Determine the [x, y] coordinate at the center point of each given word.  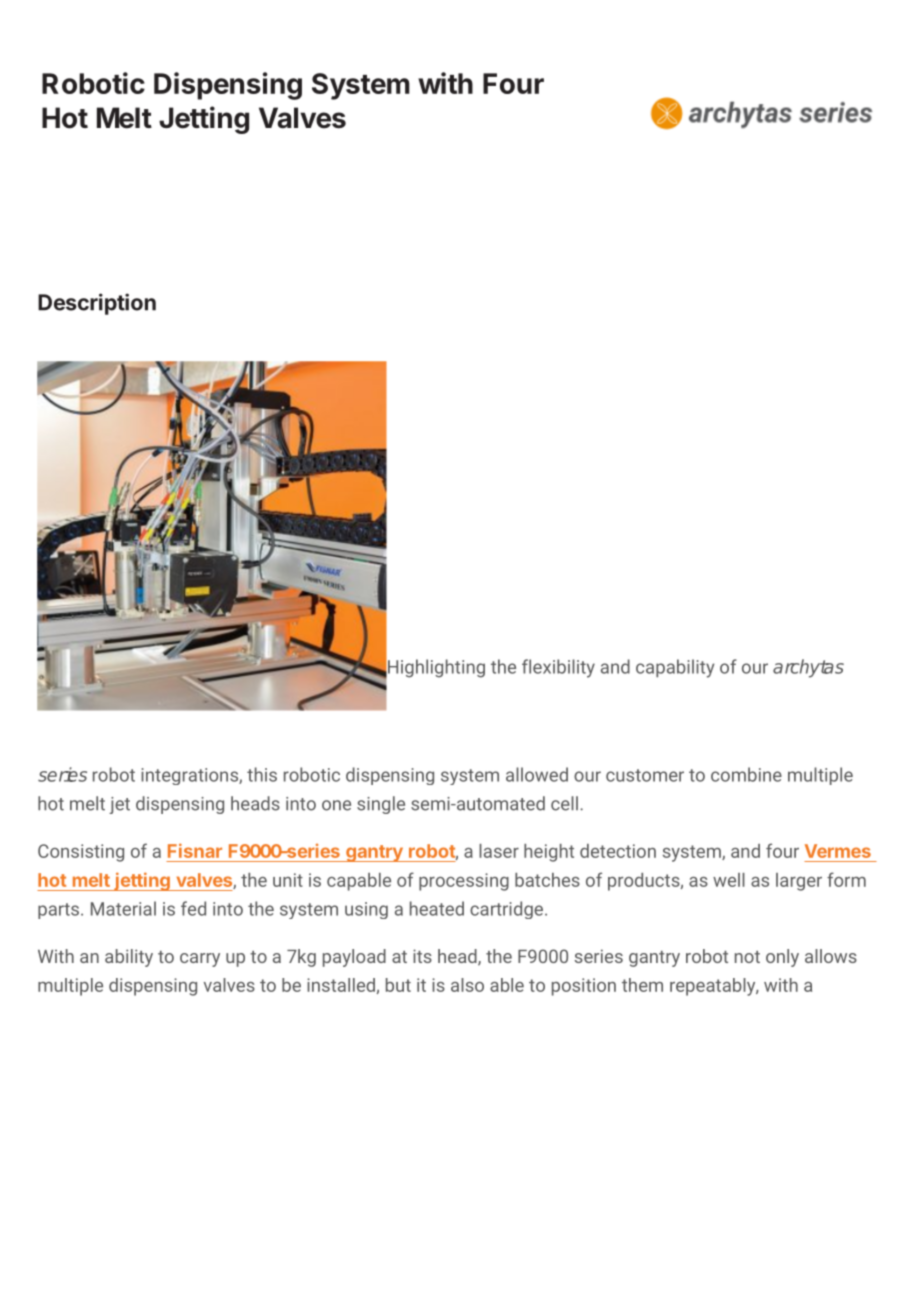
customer [645, 775]
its [422, 956]
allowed [537, 774]
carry [200, 960]
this [262, 774]
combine [746, 774]
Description [97, 304]
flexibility [558, 668]
